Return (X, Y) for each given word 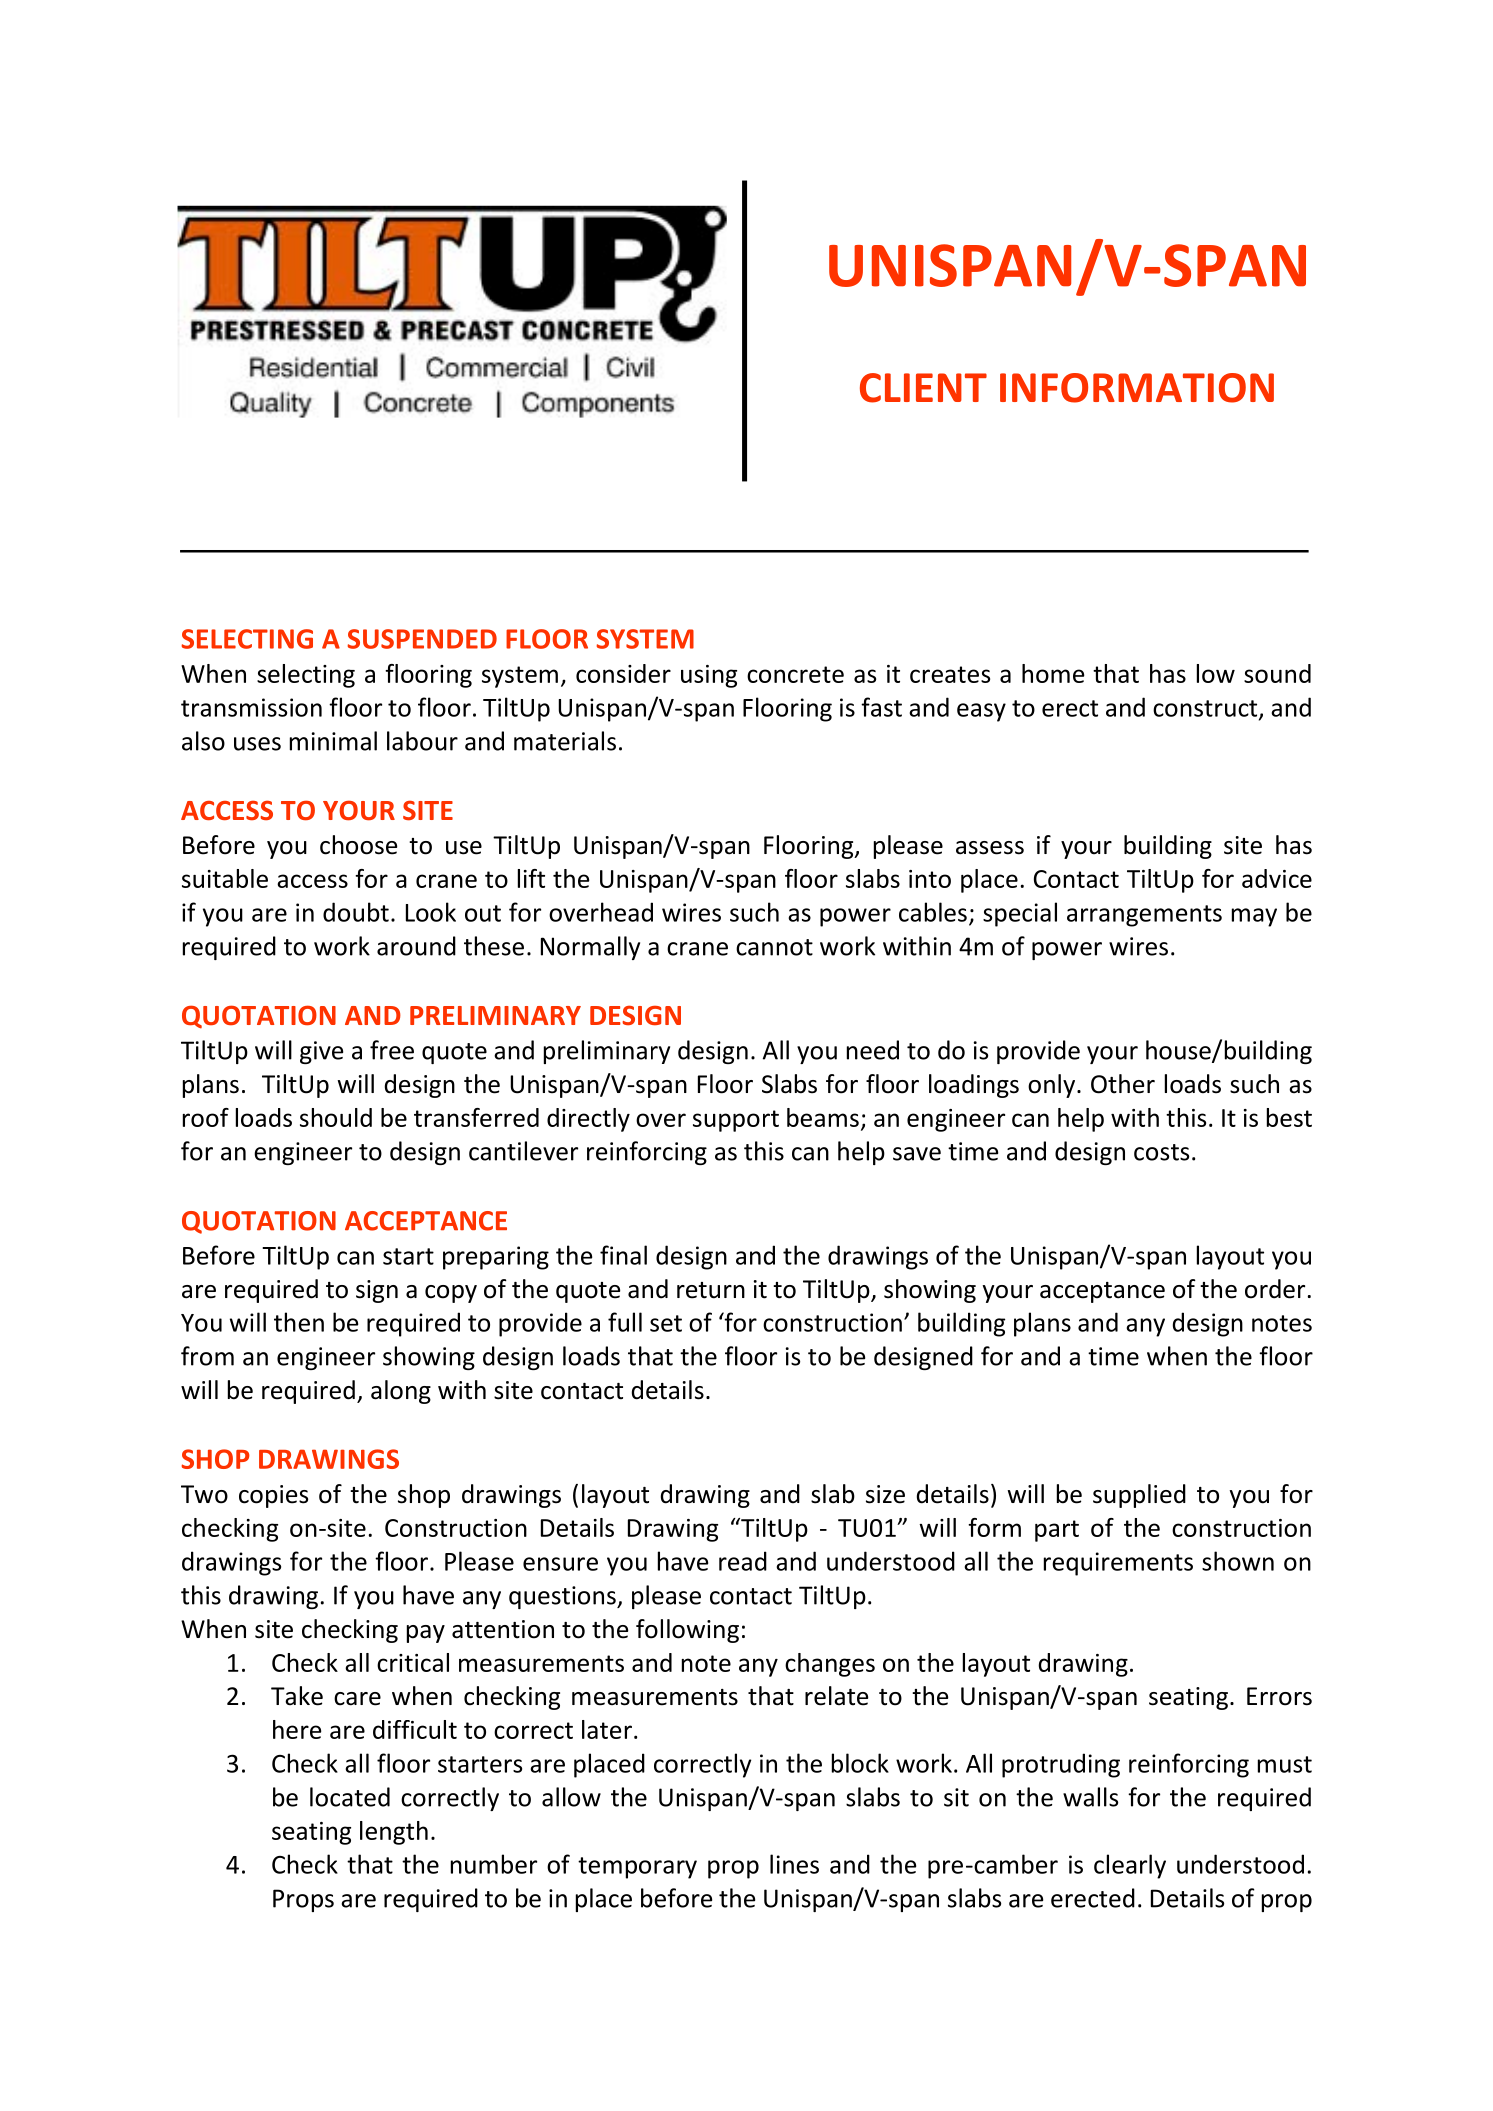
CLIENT (923, 388)
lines (794, 1864)
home (1053, 673)
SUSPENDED (422, 639)
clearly (1130, 1866)
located (350, 1797)
